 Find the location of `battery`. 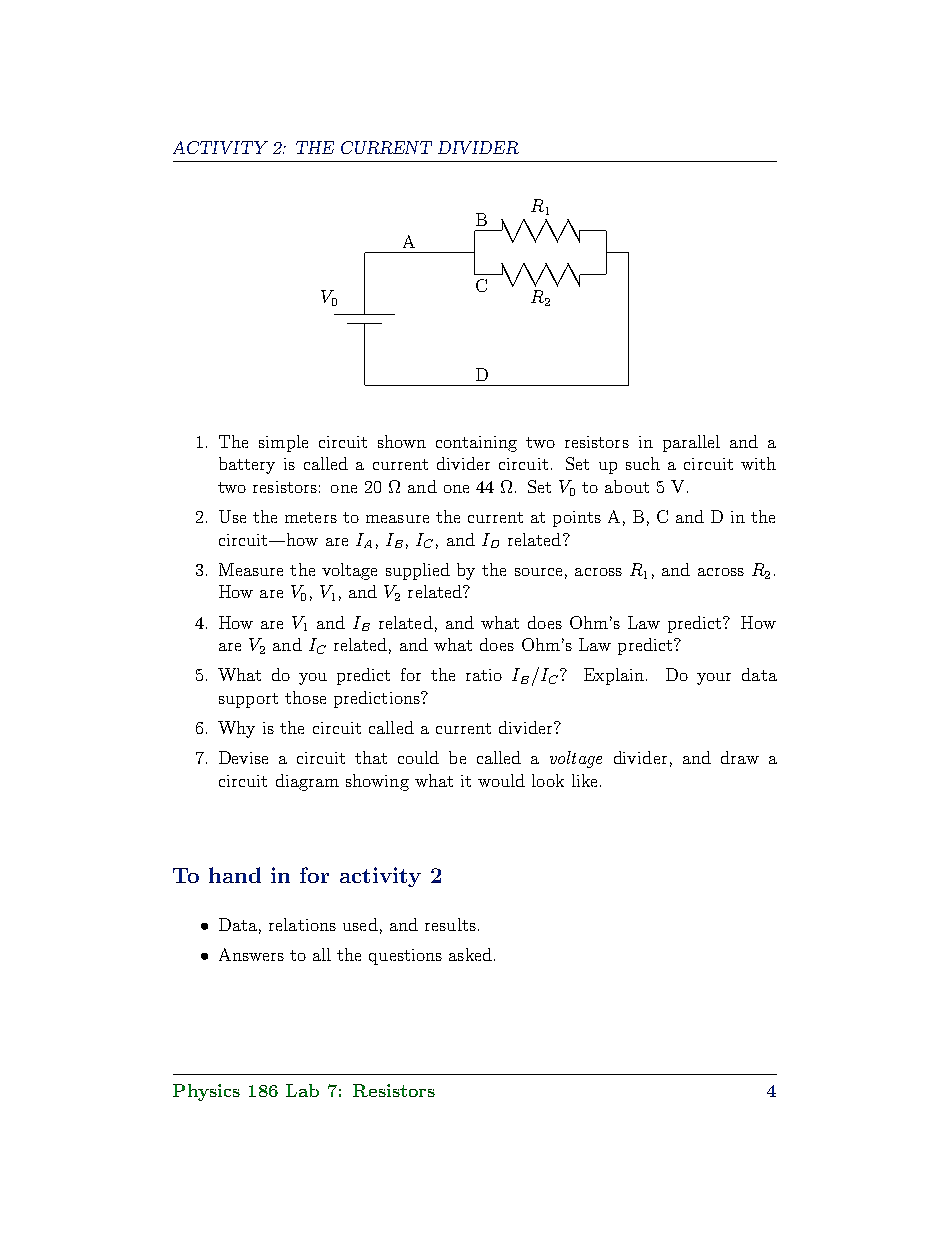

battery is located at coordinates (247, 465).
